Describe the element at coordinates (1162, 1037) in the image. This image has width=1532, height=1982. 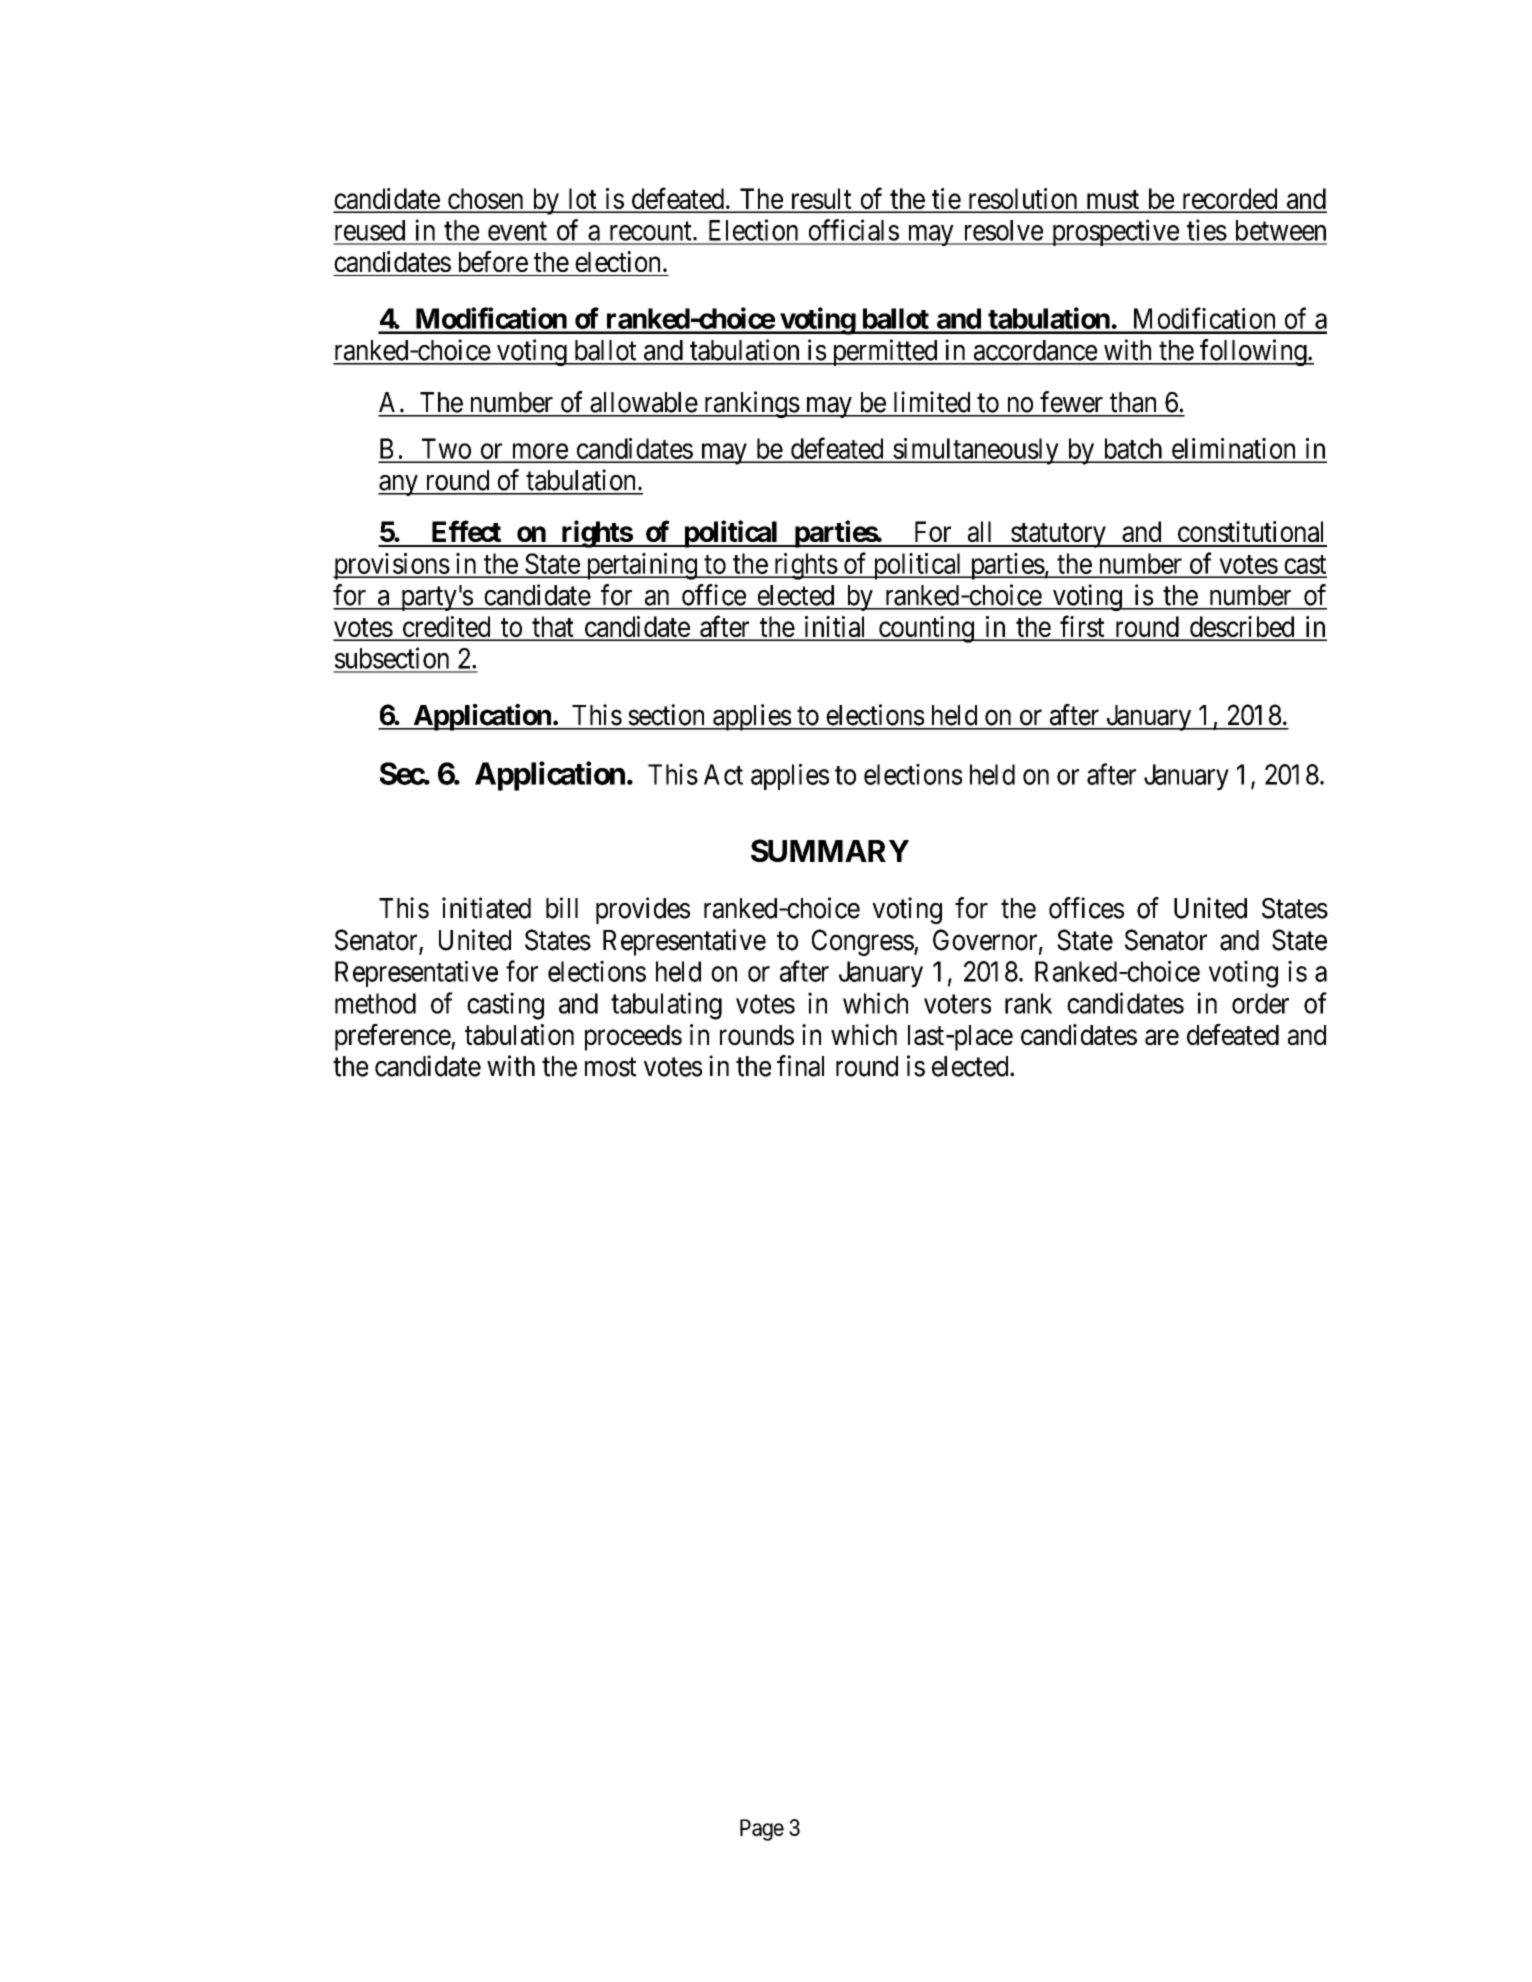
I see `are` at that location.
